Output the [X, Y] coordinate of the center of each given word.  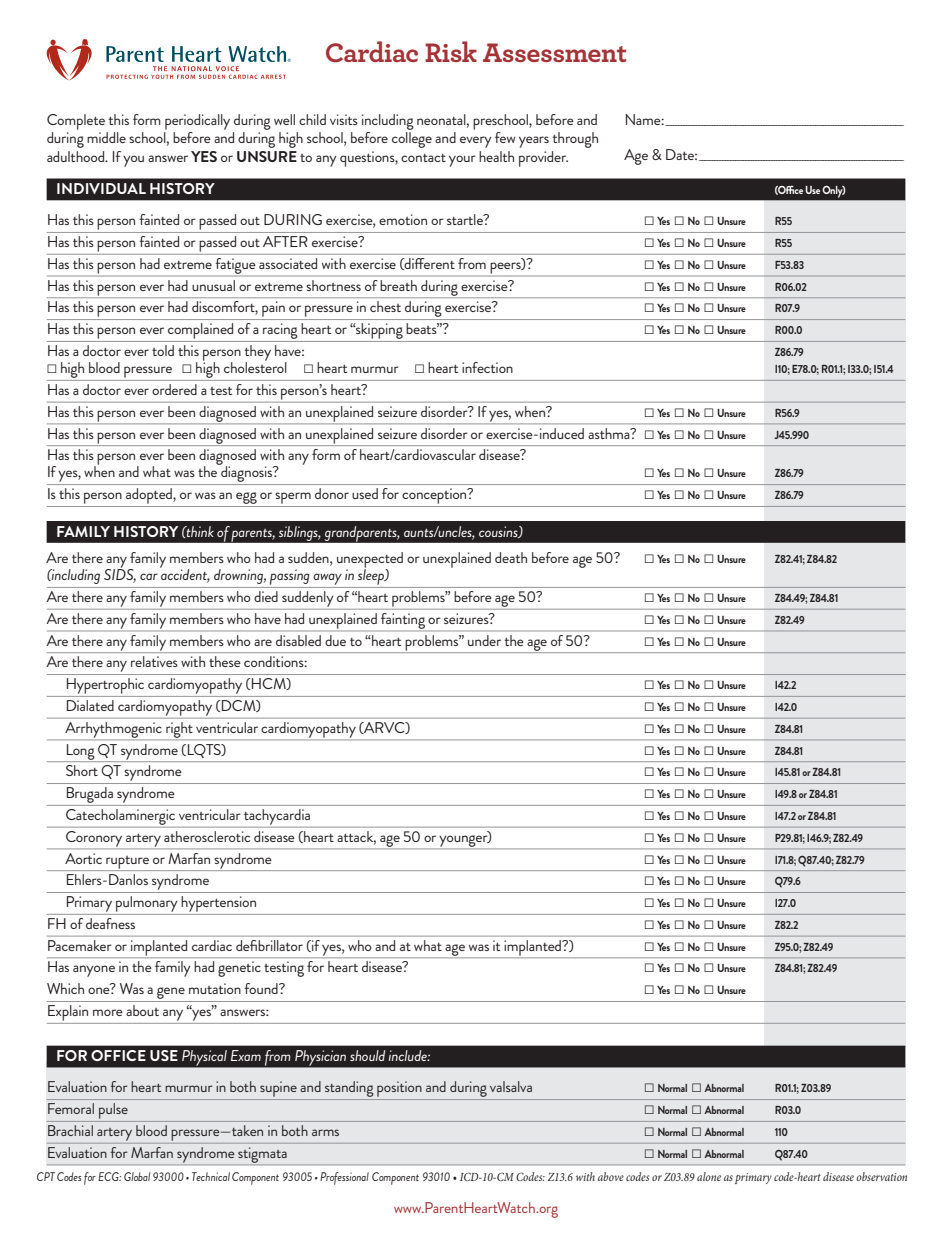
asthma [610, 433]
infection [487, 367]
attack [357, 837]
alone [709, 1176]
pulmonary [146, 904]
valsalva [511, 1086]
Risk [451, 51]
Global [137, 1176]
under [484, 640]
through [575, 140]
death [511, 557]
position [399, 1089]
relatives [154, 661]
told [163, 350]
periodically [197, 122]
